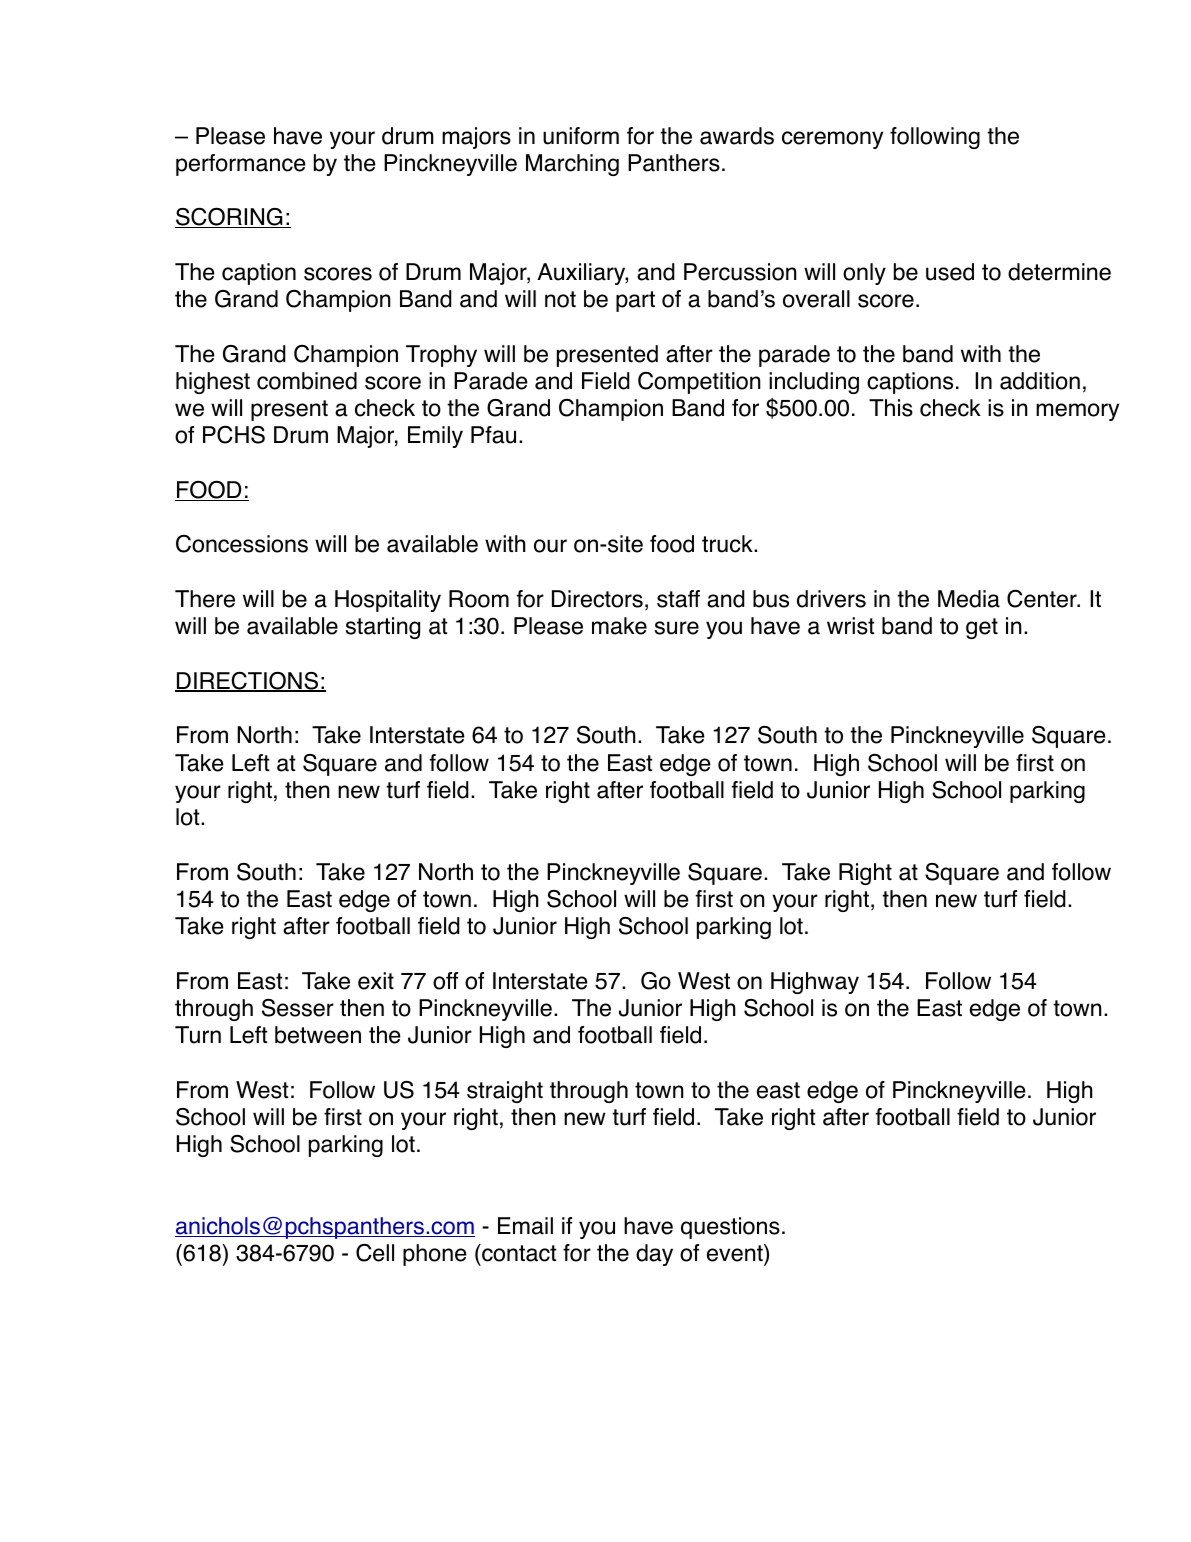 Image resolution: width=1191 pixels, height=1542 pixels. Describe the element at coordinates (832, 140) in the screenshot. I see `ceremony` at that location.
